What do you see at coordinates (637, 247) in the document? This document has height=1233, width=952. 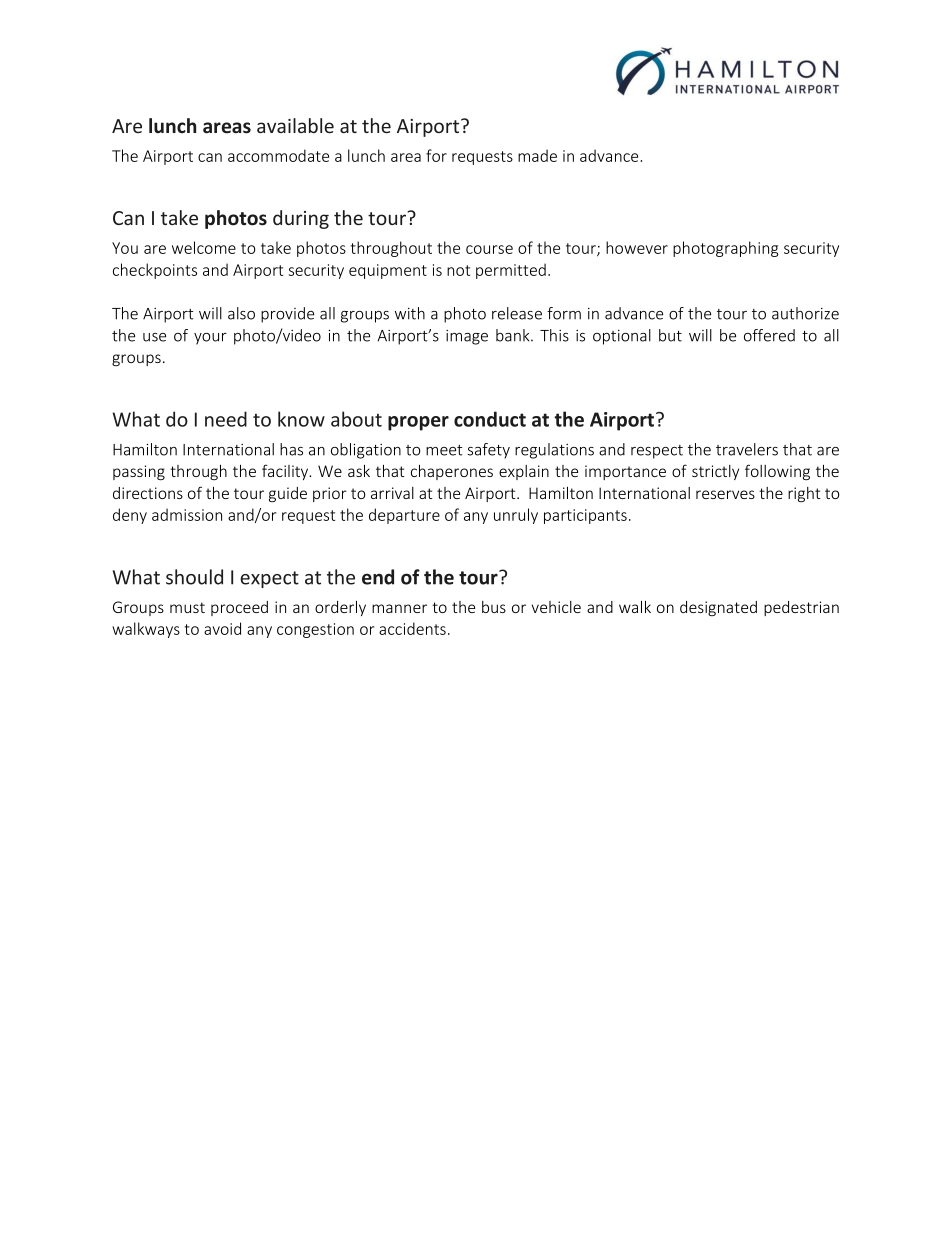 I see `however` at bounding box center [637, 247].
